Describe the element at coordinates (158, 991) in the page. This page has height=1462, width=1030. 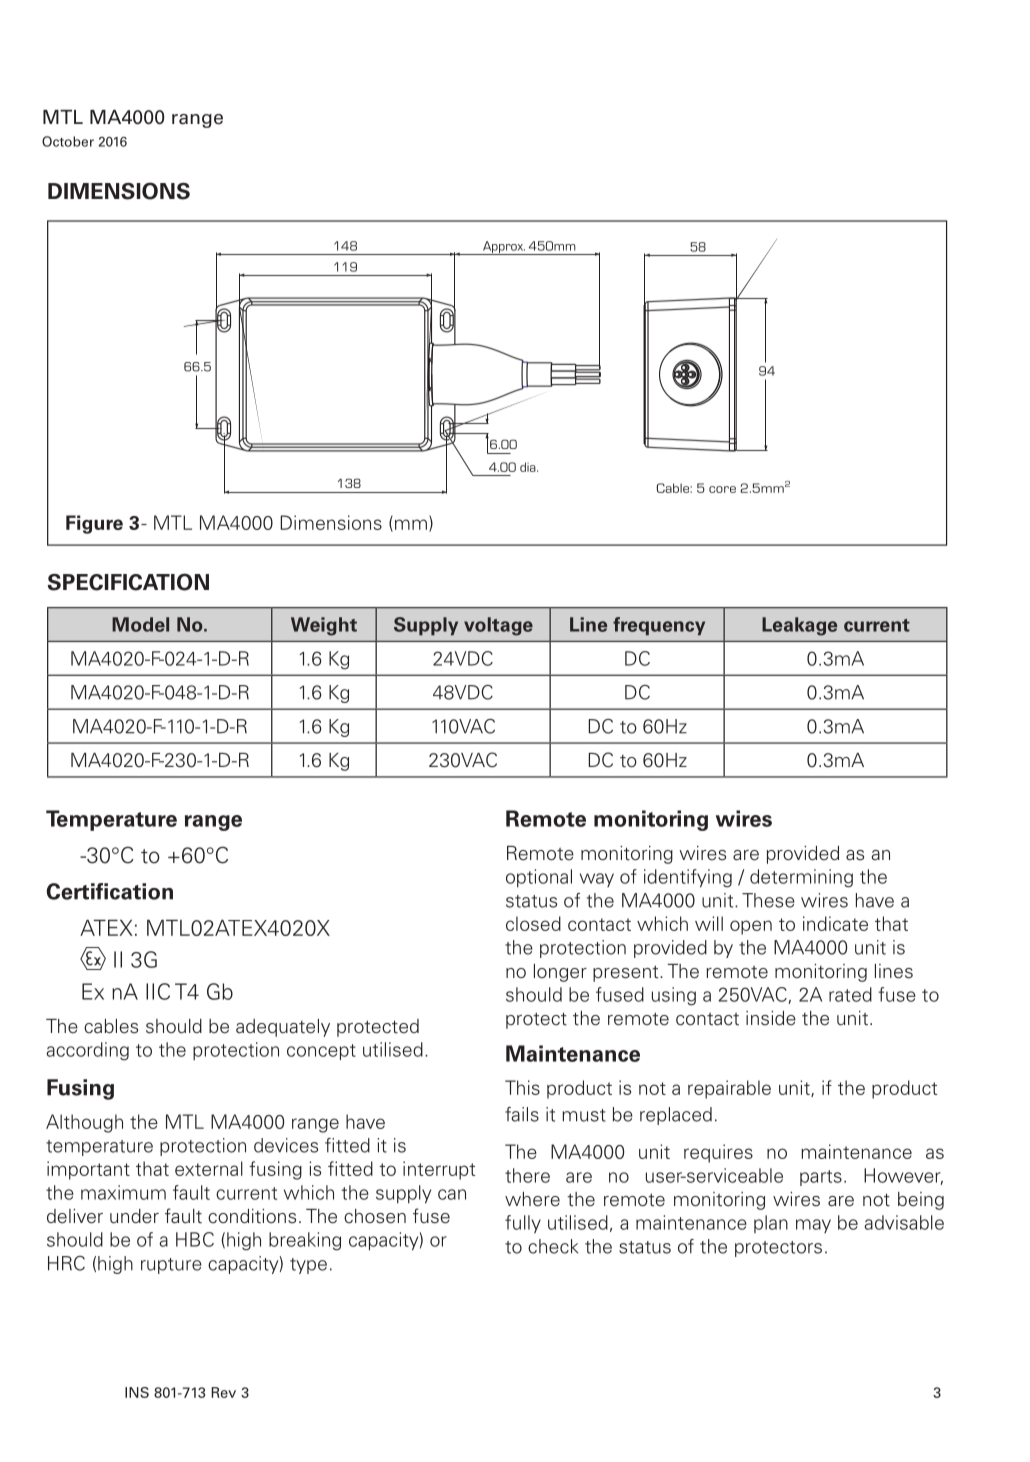
I see `IIC` at that location.
